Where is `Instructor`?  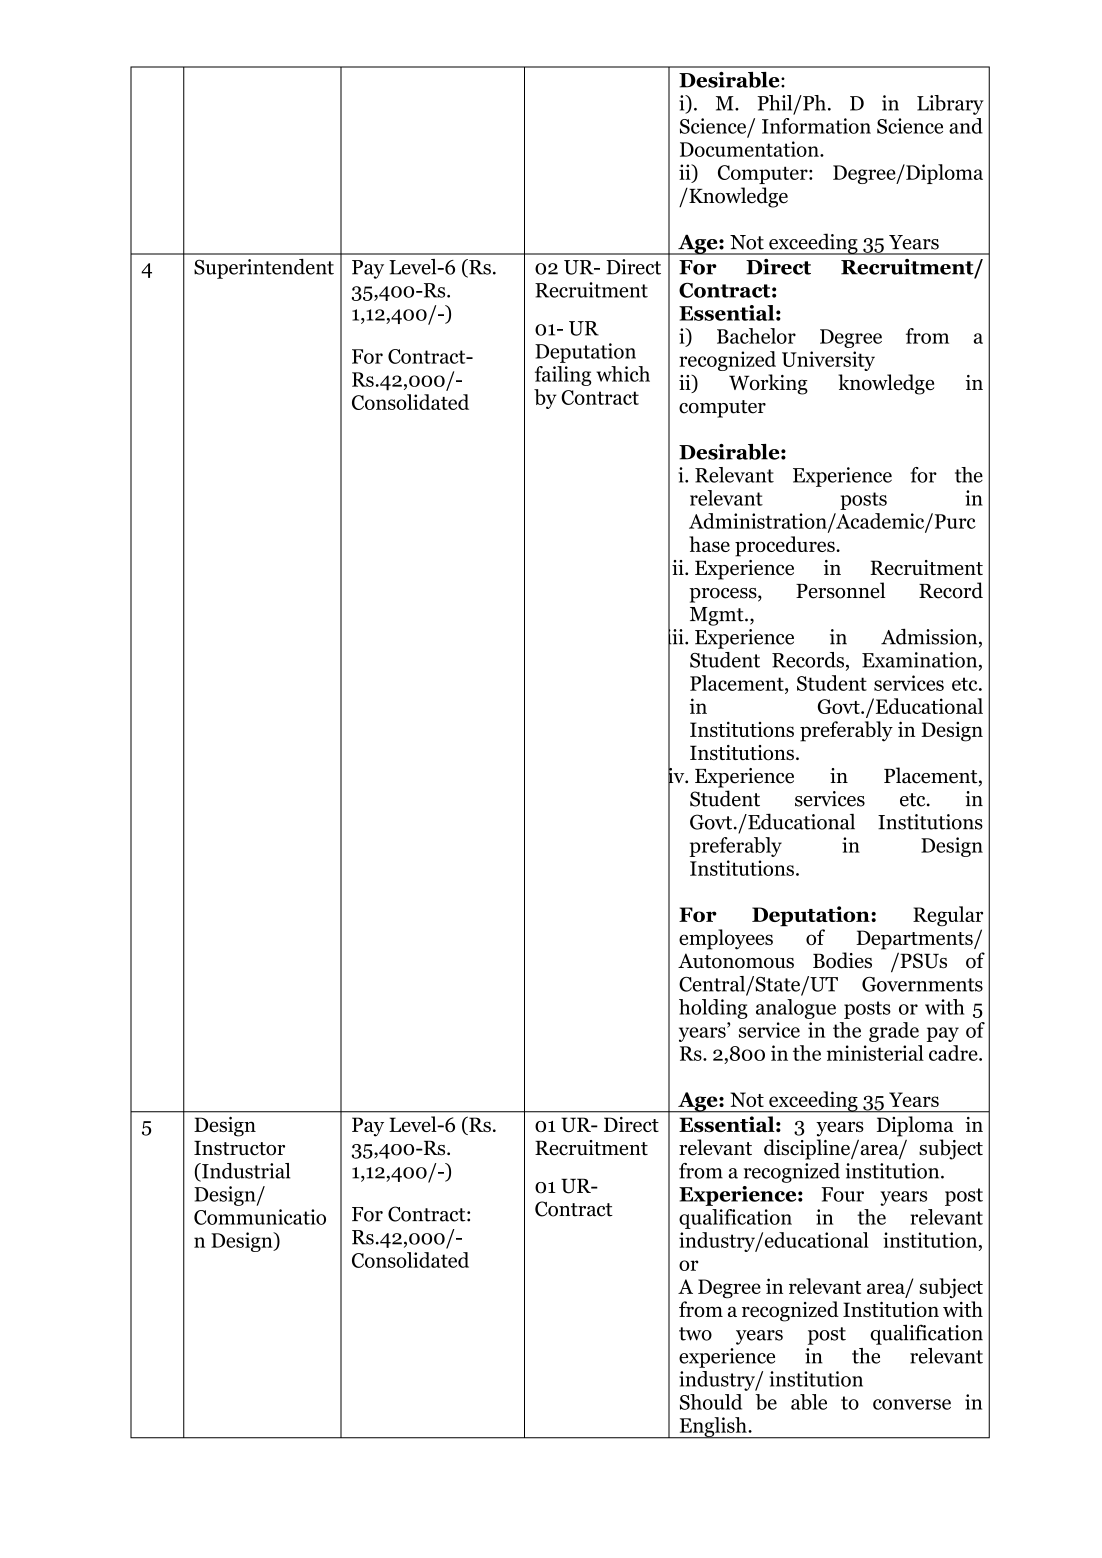 Instructor is located at coordinates (239, 1148).
